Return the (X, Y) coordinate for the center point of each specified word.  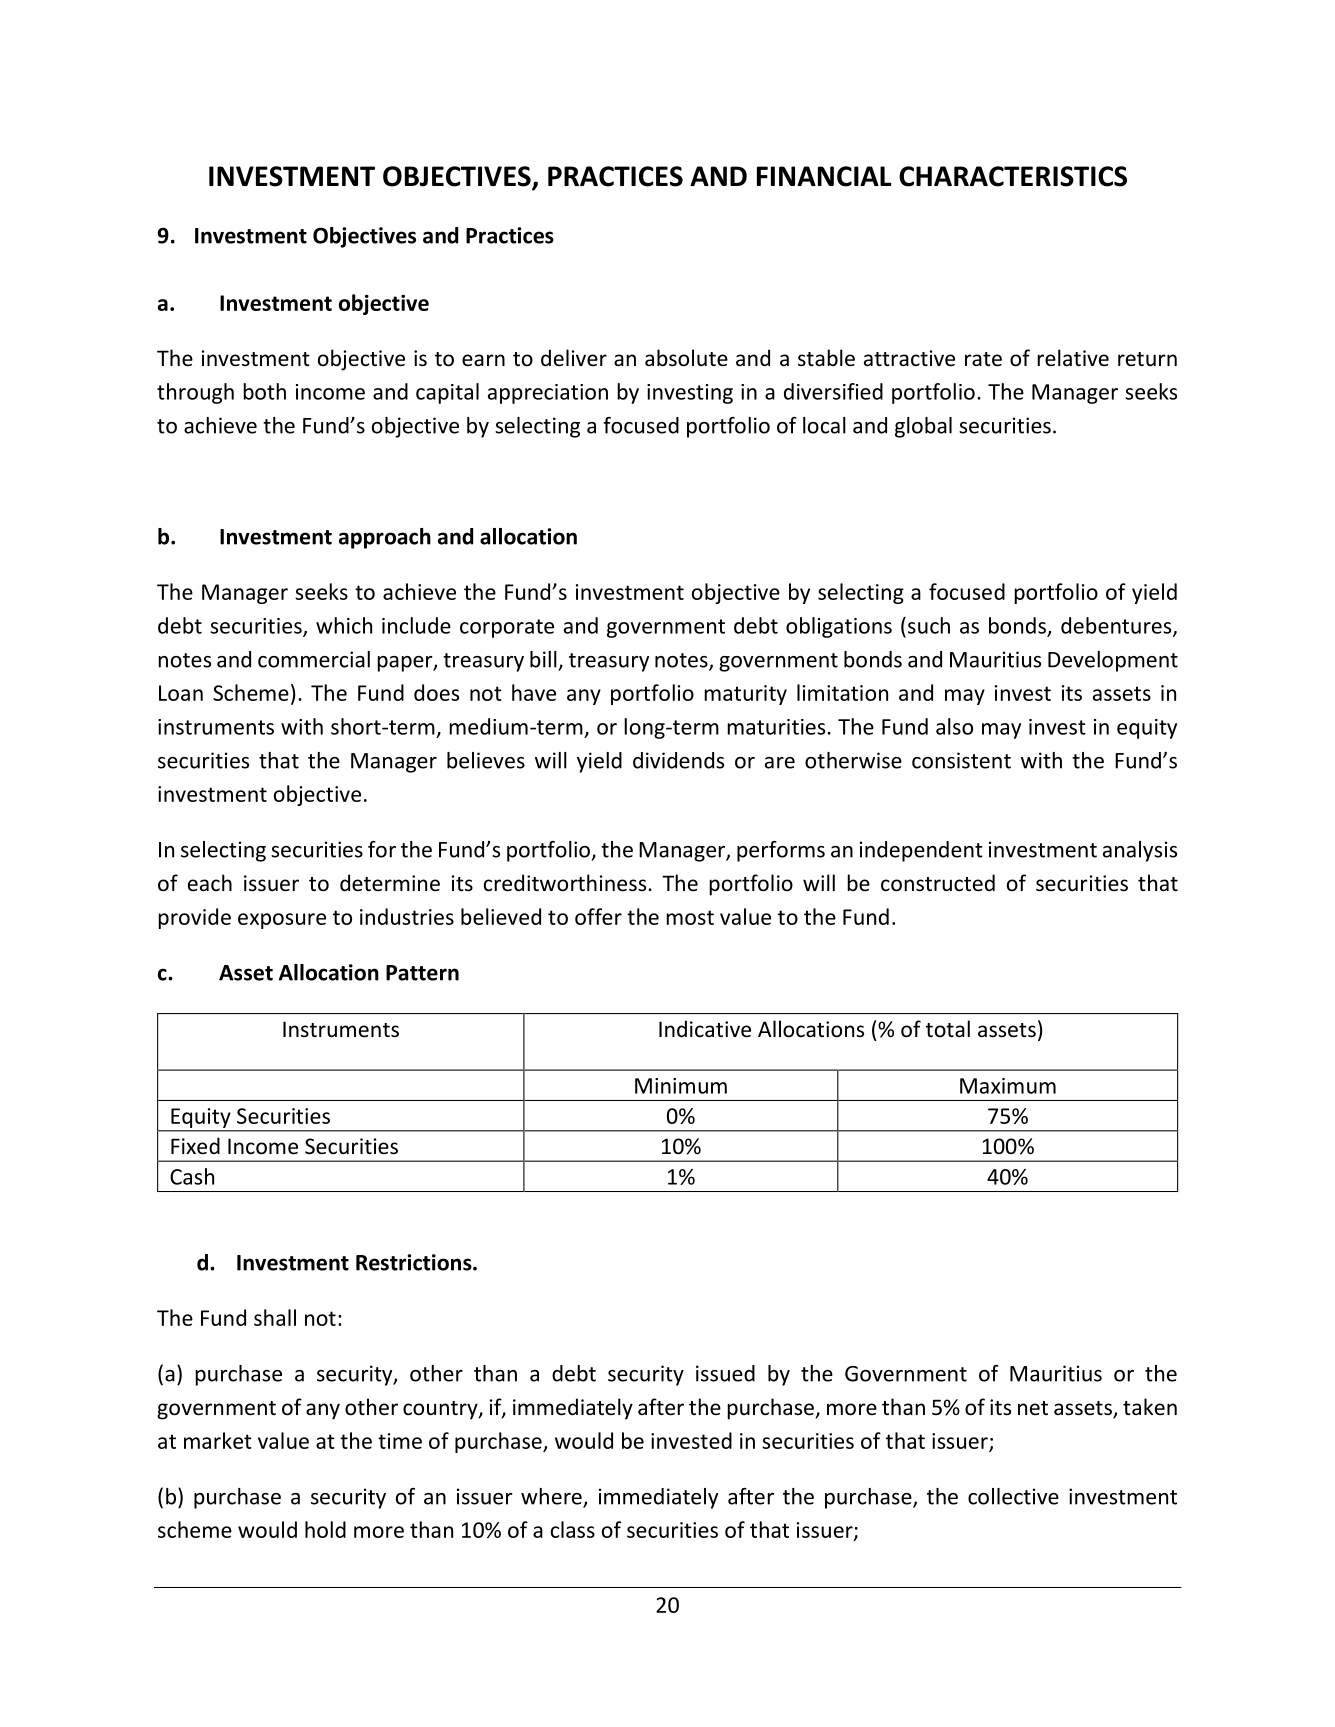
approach (385, 538)
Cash (192, 1176)
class (573, 1529)
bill (543, 659)
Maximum (1008, 1086)
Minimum (681, 1086)
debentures (1117, 626)
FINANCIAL (824, 176)
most (690, 917)
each (210, 882)
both (264, 391)
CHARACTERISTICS (1013, 176)
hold (325, 1529)
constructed (938, 883)
